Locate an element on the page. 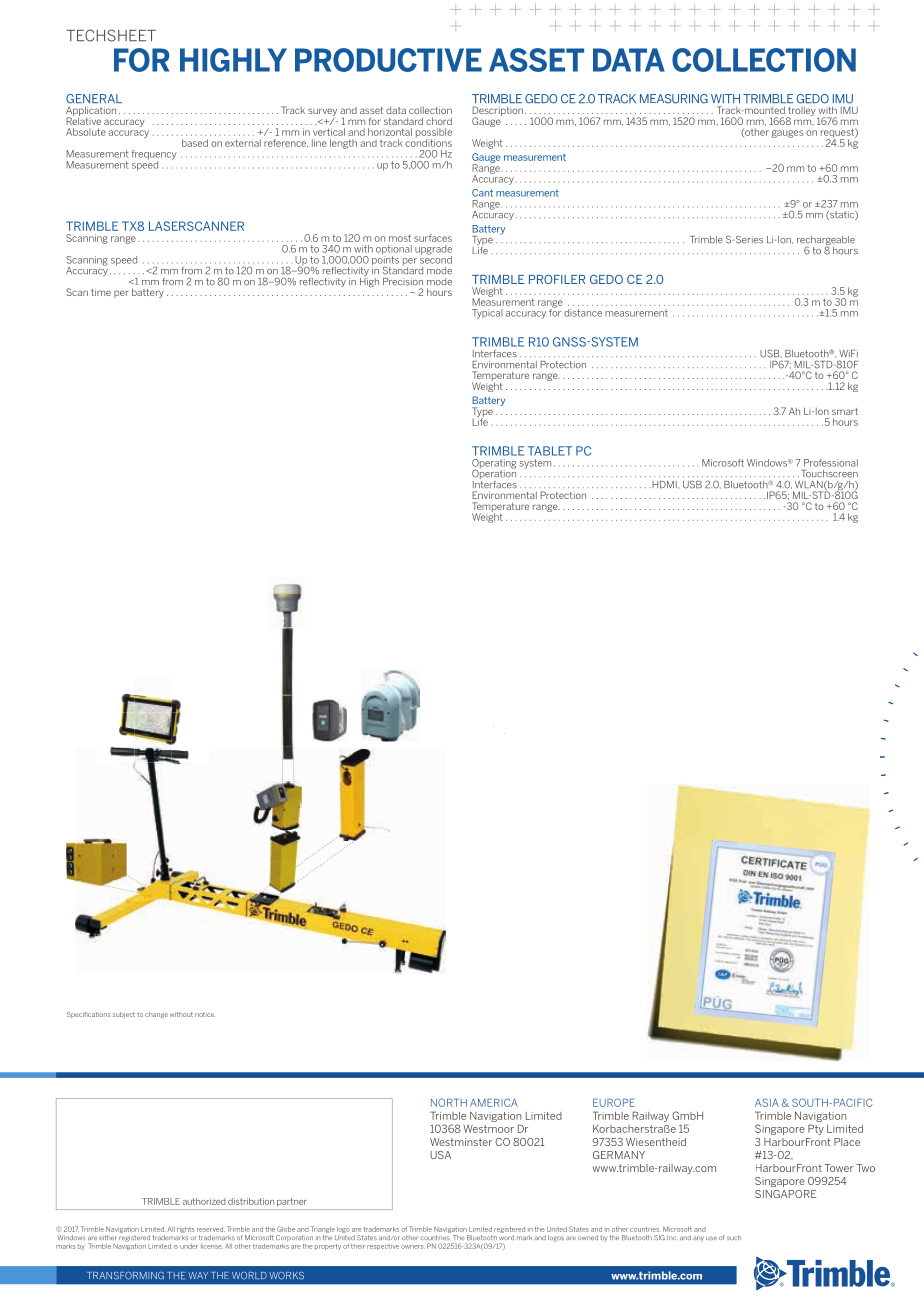 The height and width of the image is (1308, 924). Description is located at coordinates (497, 112).
